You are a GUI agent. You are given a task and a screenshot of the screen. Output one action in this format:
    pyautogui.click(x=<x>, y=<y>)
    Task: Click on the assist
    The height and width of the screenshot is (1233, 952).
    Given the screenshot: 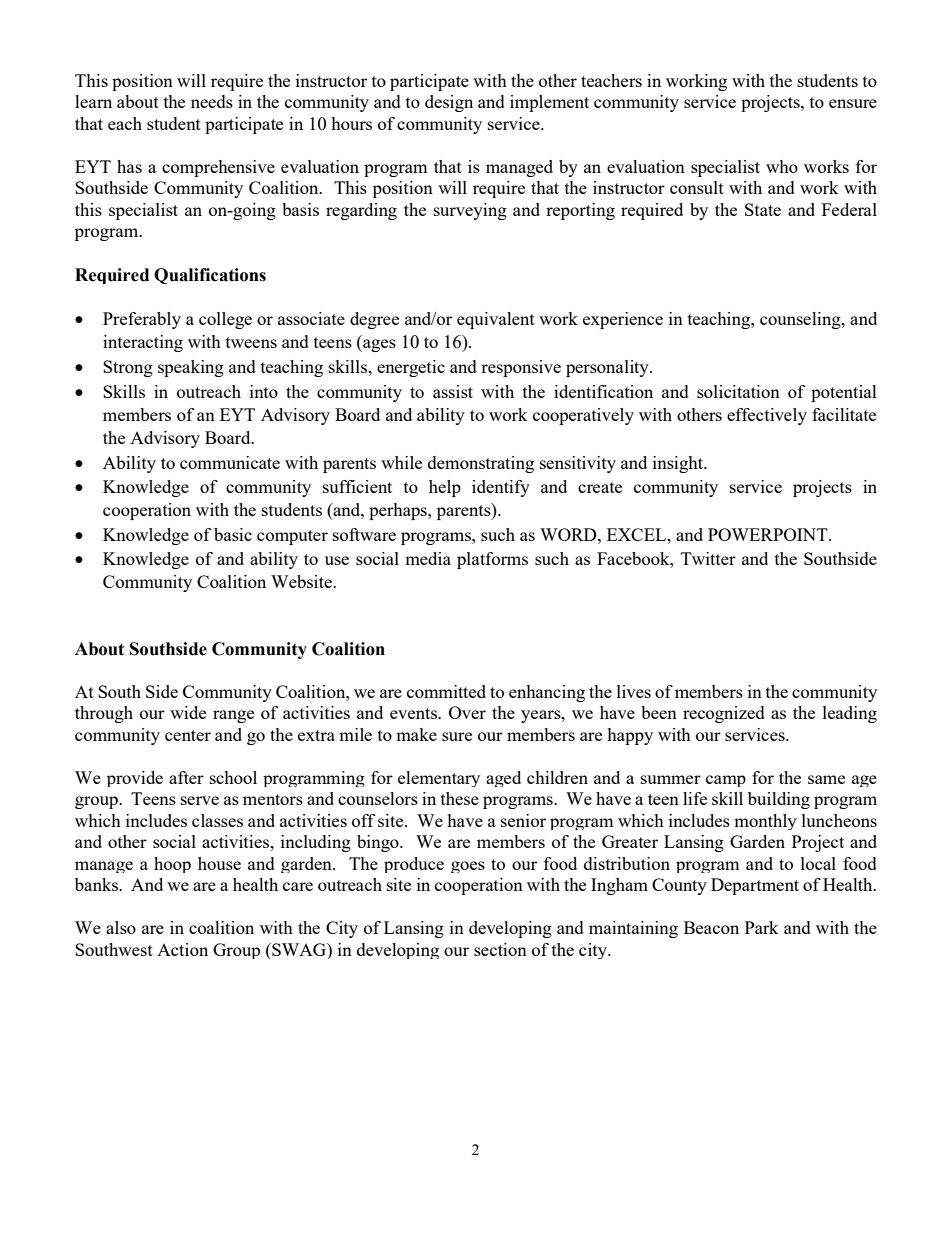 What is the action you would take?
    pyautogui.click(x=453, y=391)
